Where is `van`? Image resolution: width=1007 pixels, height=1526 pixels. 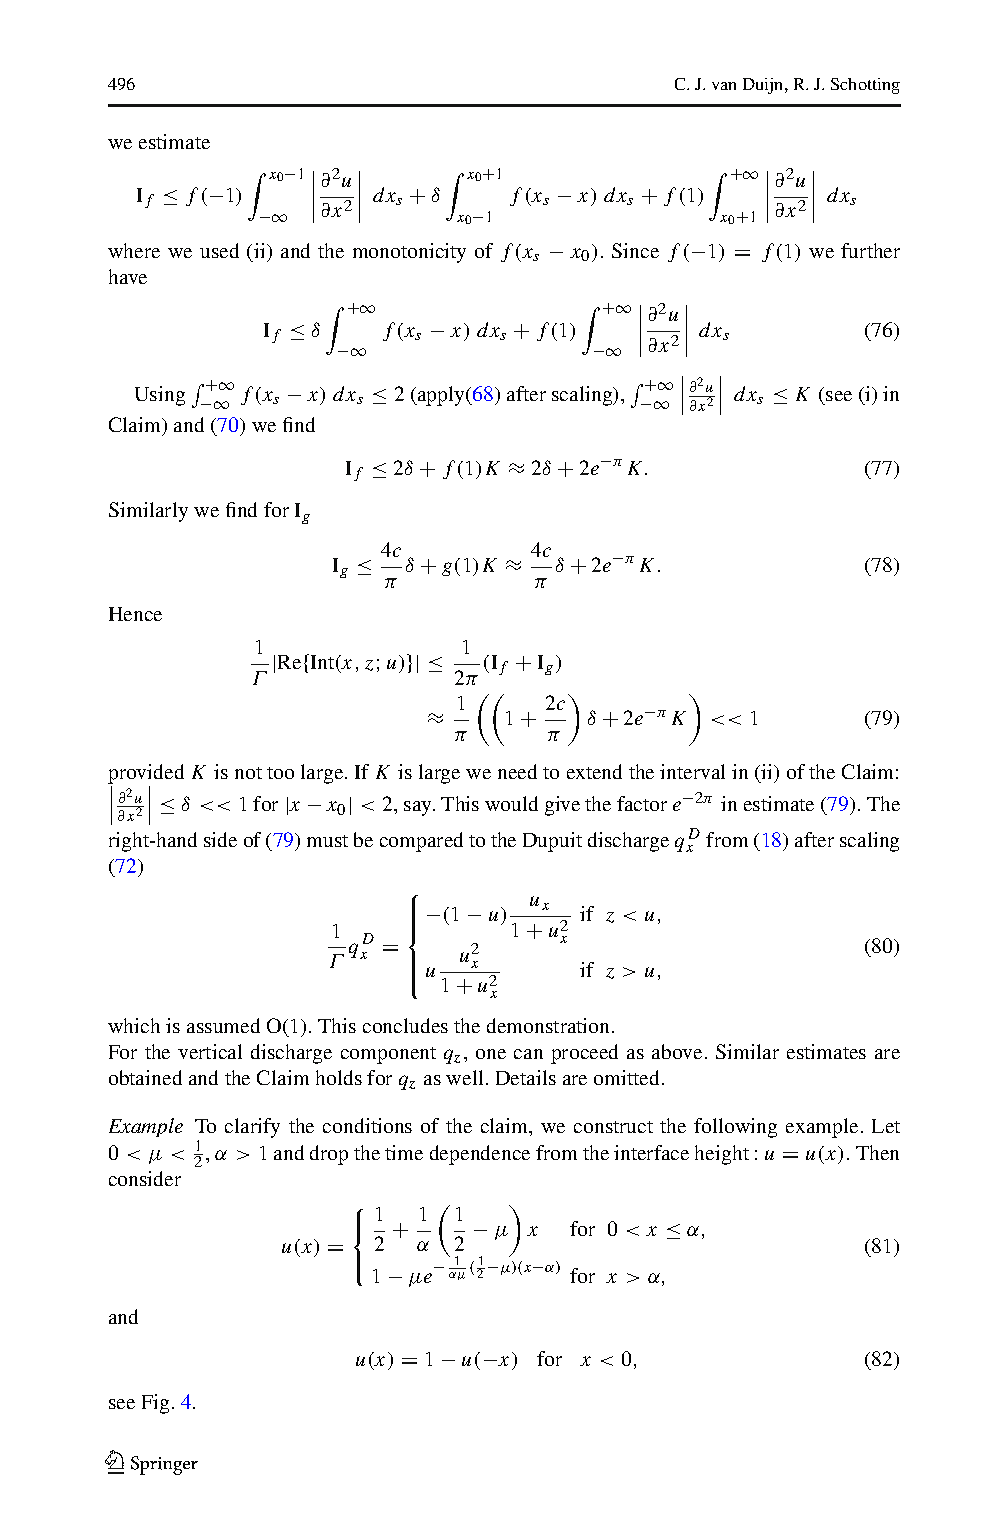
van is located at coordinates (724, 86).
